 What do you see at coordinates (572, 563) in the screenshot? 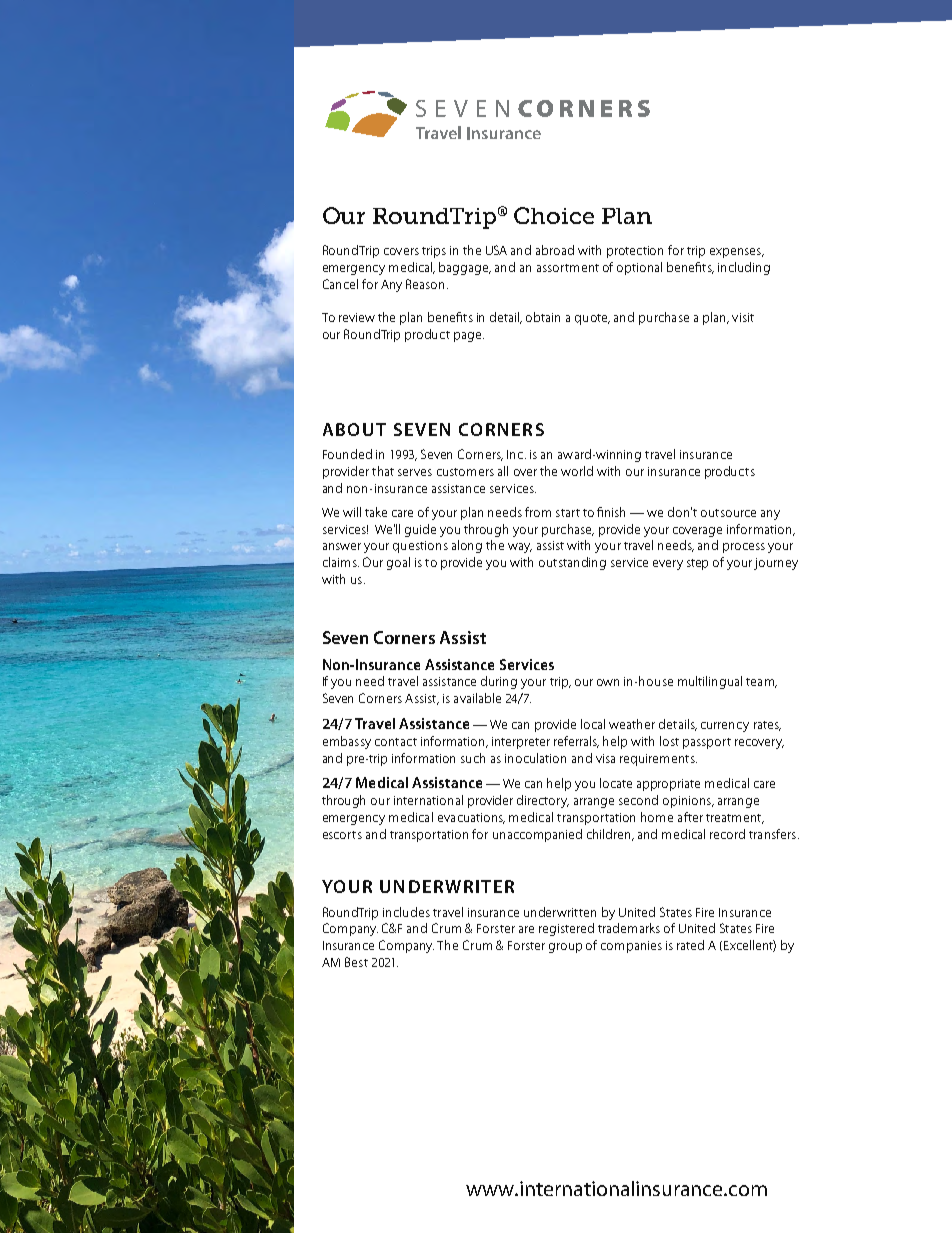
I see `outstanding` at bounding box center [572, 563].
